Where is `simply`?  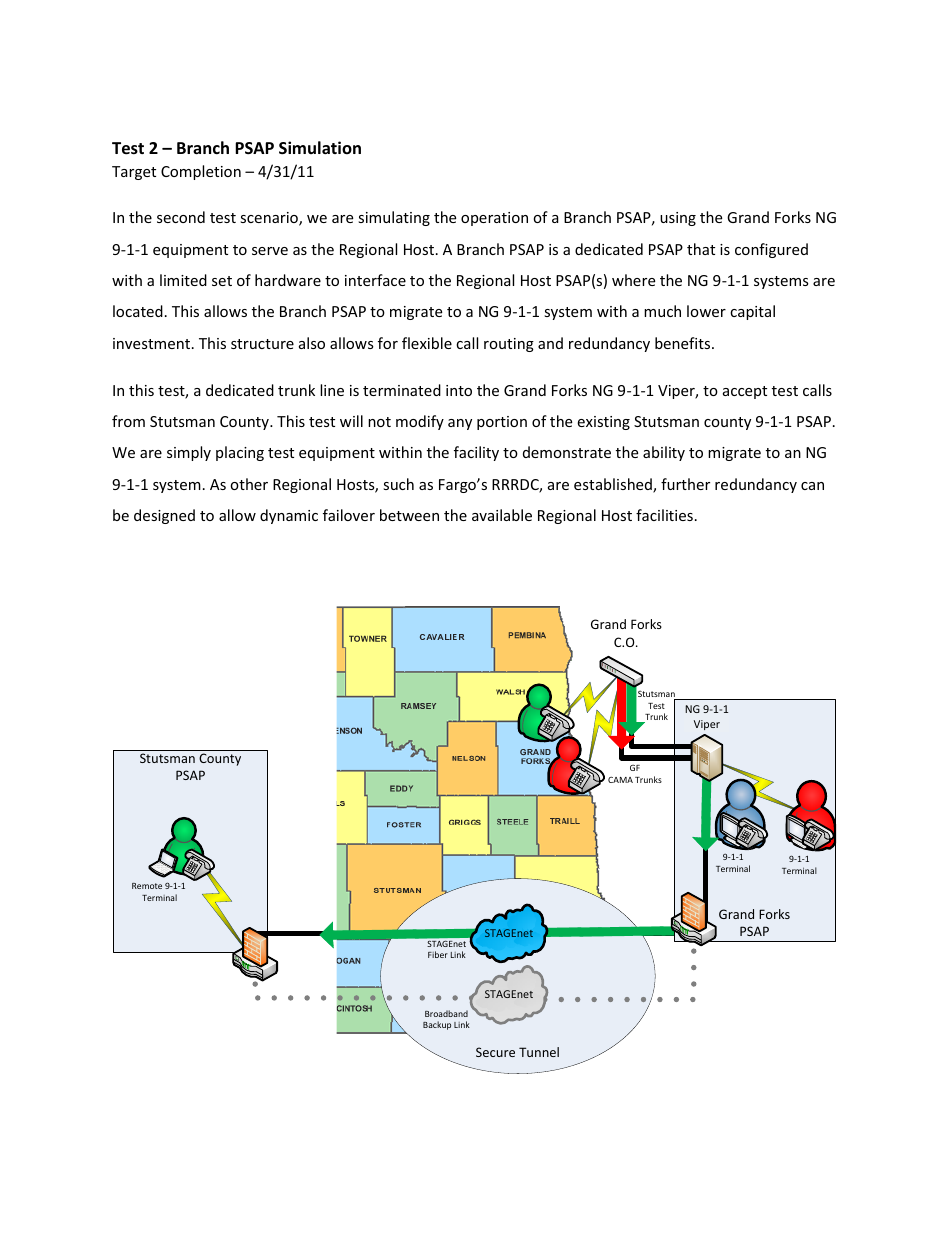
simply is located at coordinates (189, 453).
